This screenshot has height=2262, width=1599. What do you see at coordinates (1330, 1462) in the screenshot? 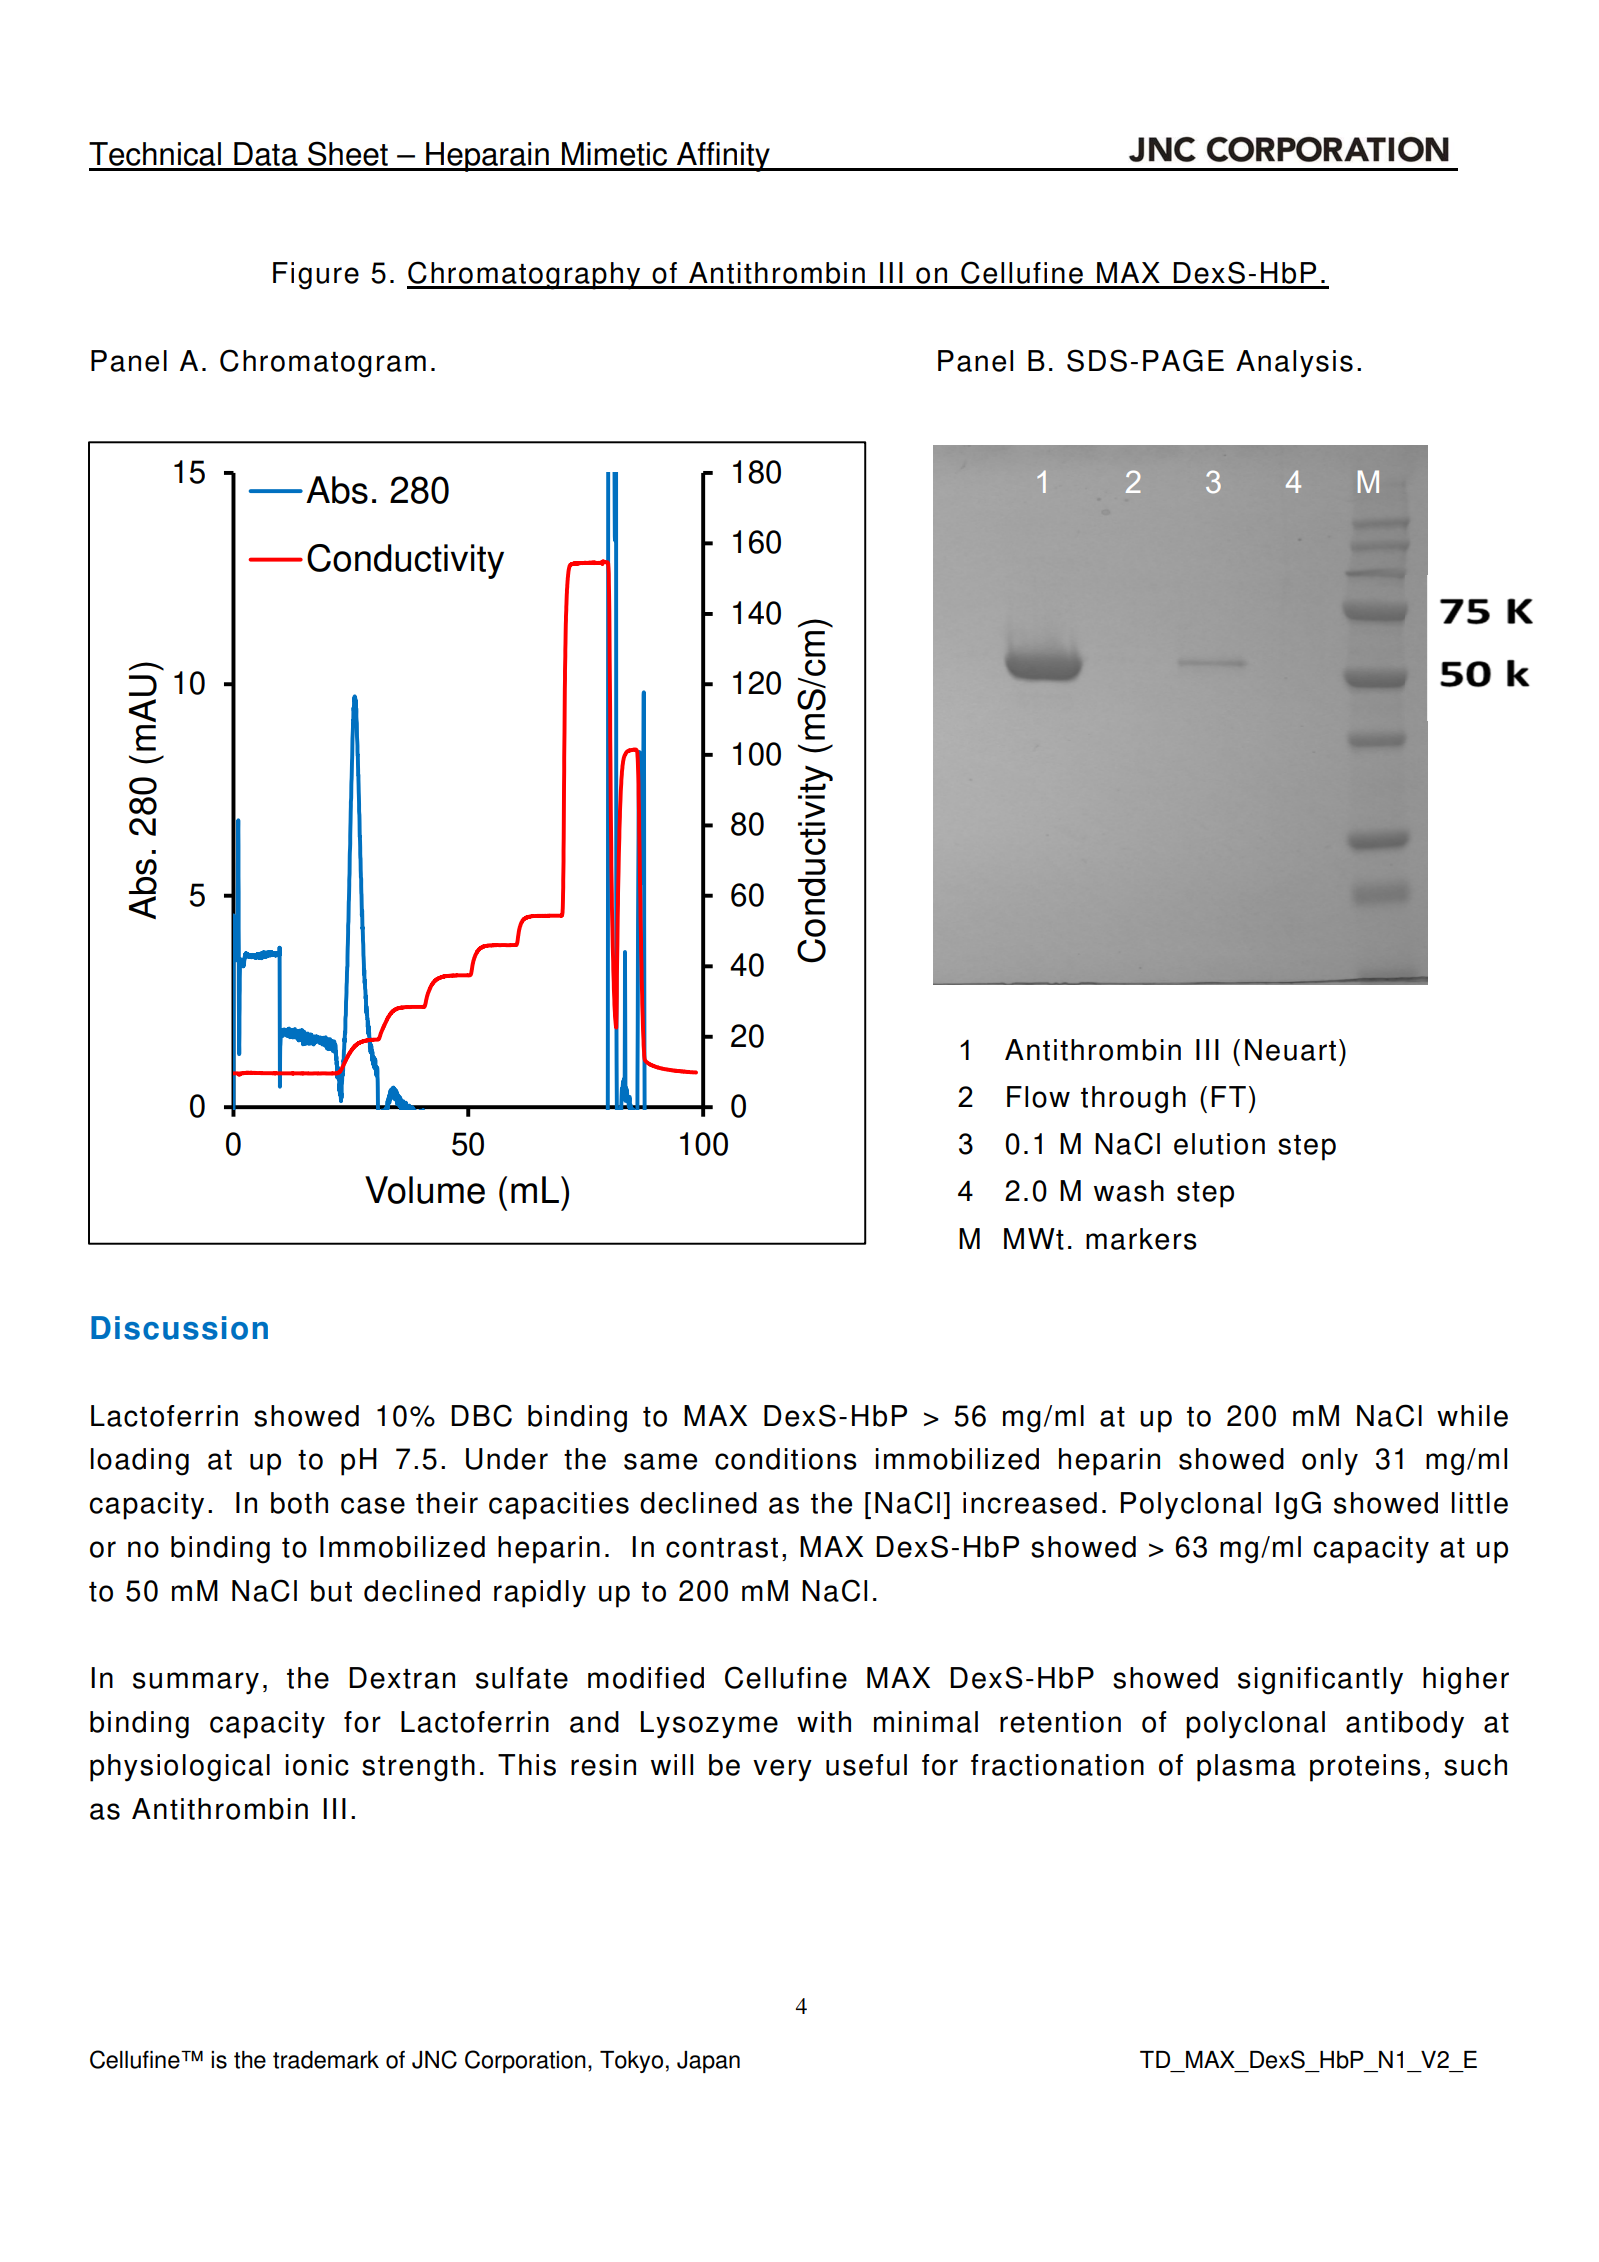
I see `only` at bounding box center [1330, 1462].
